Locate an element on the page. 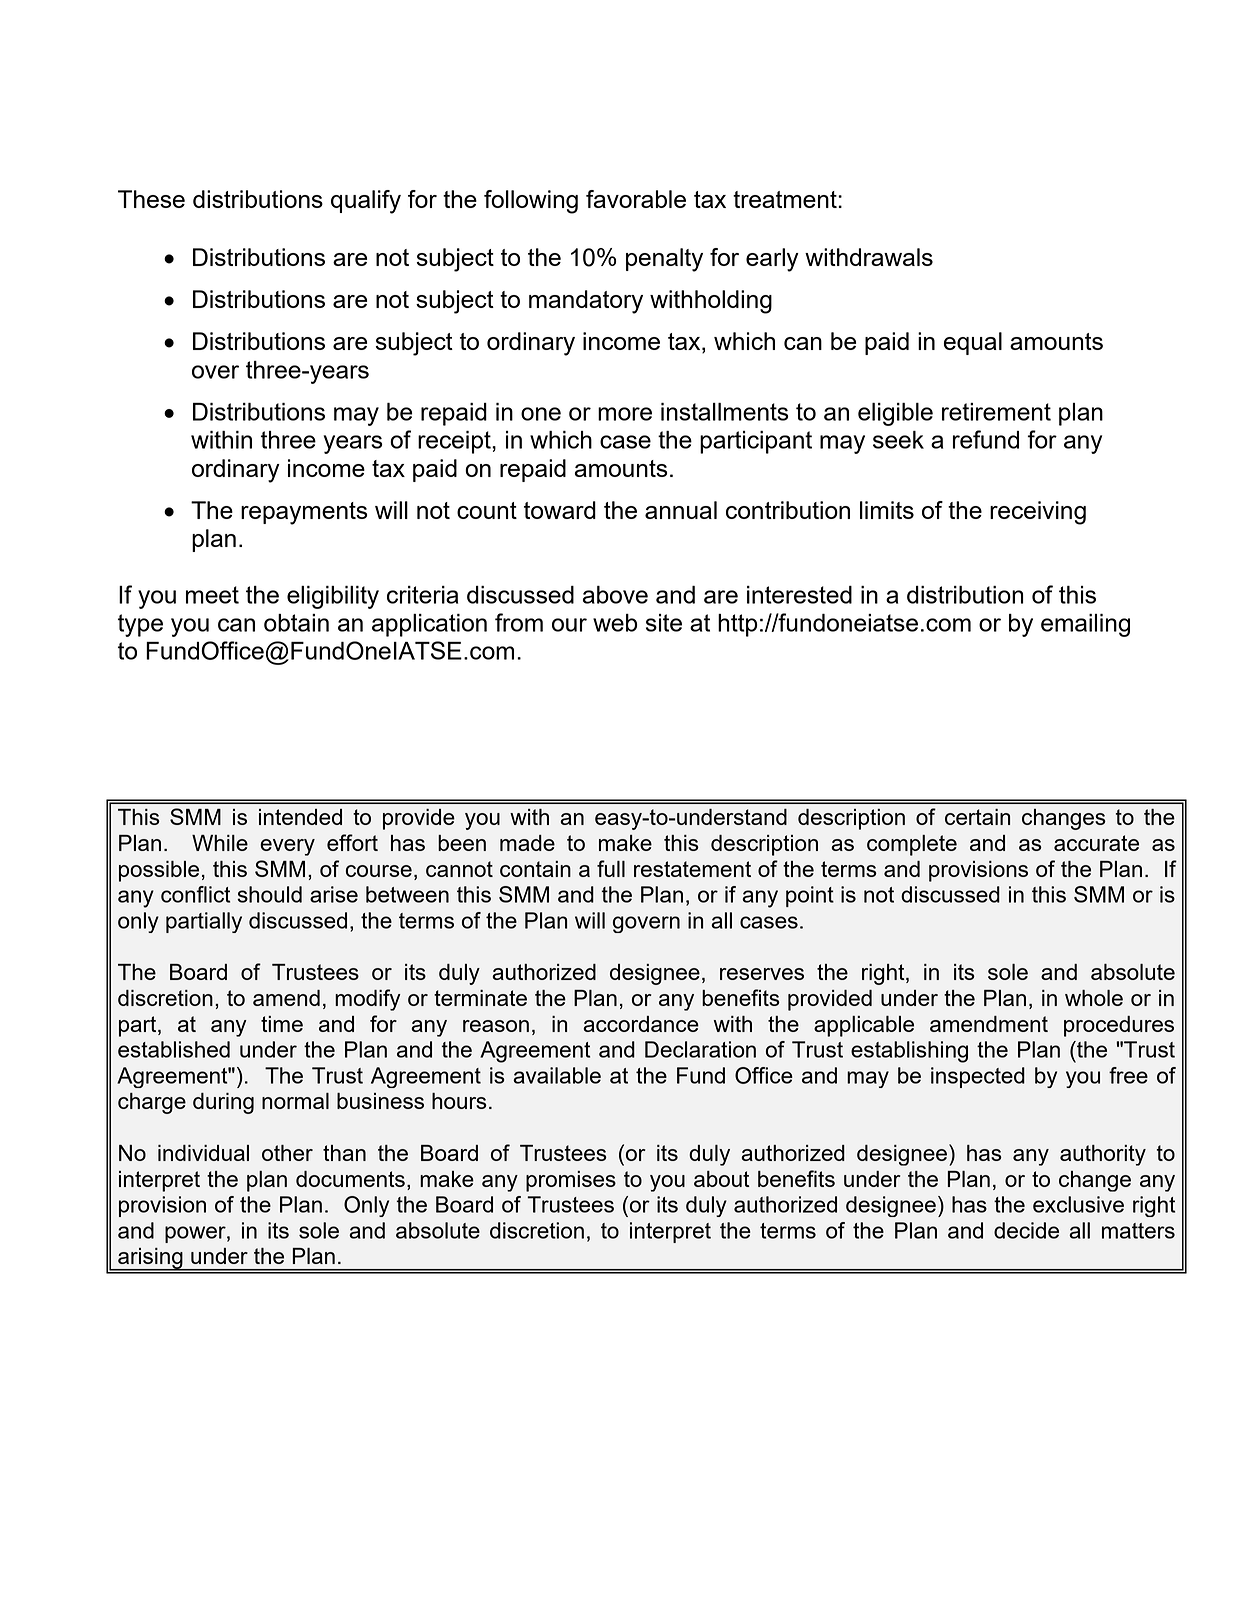 This page has width=1250, height=1617. receiving is located at coordinates (1038, 513).
